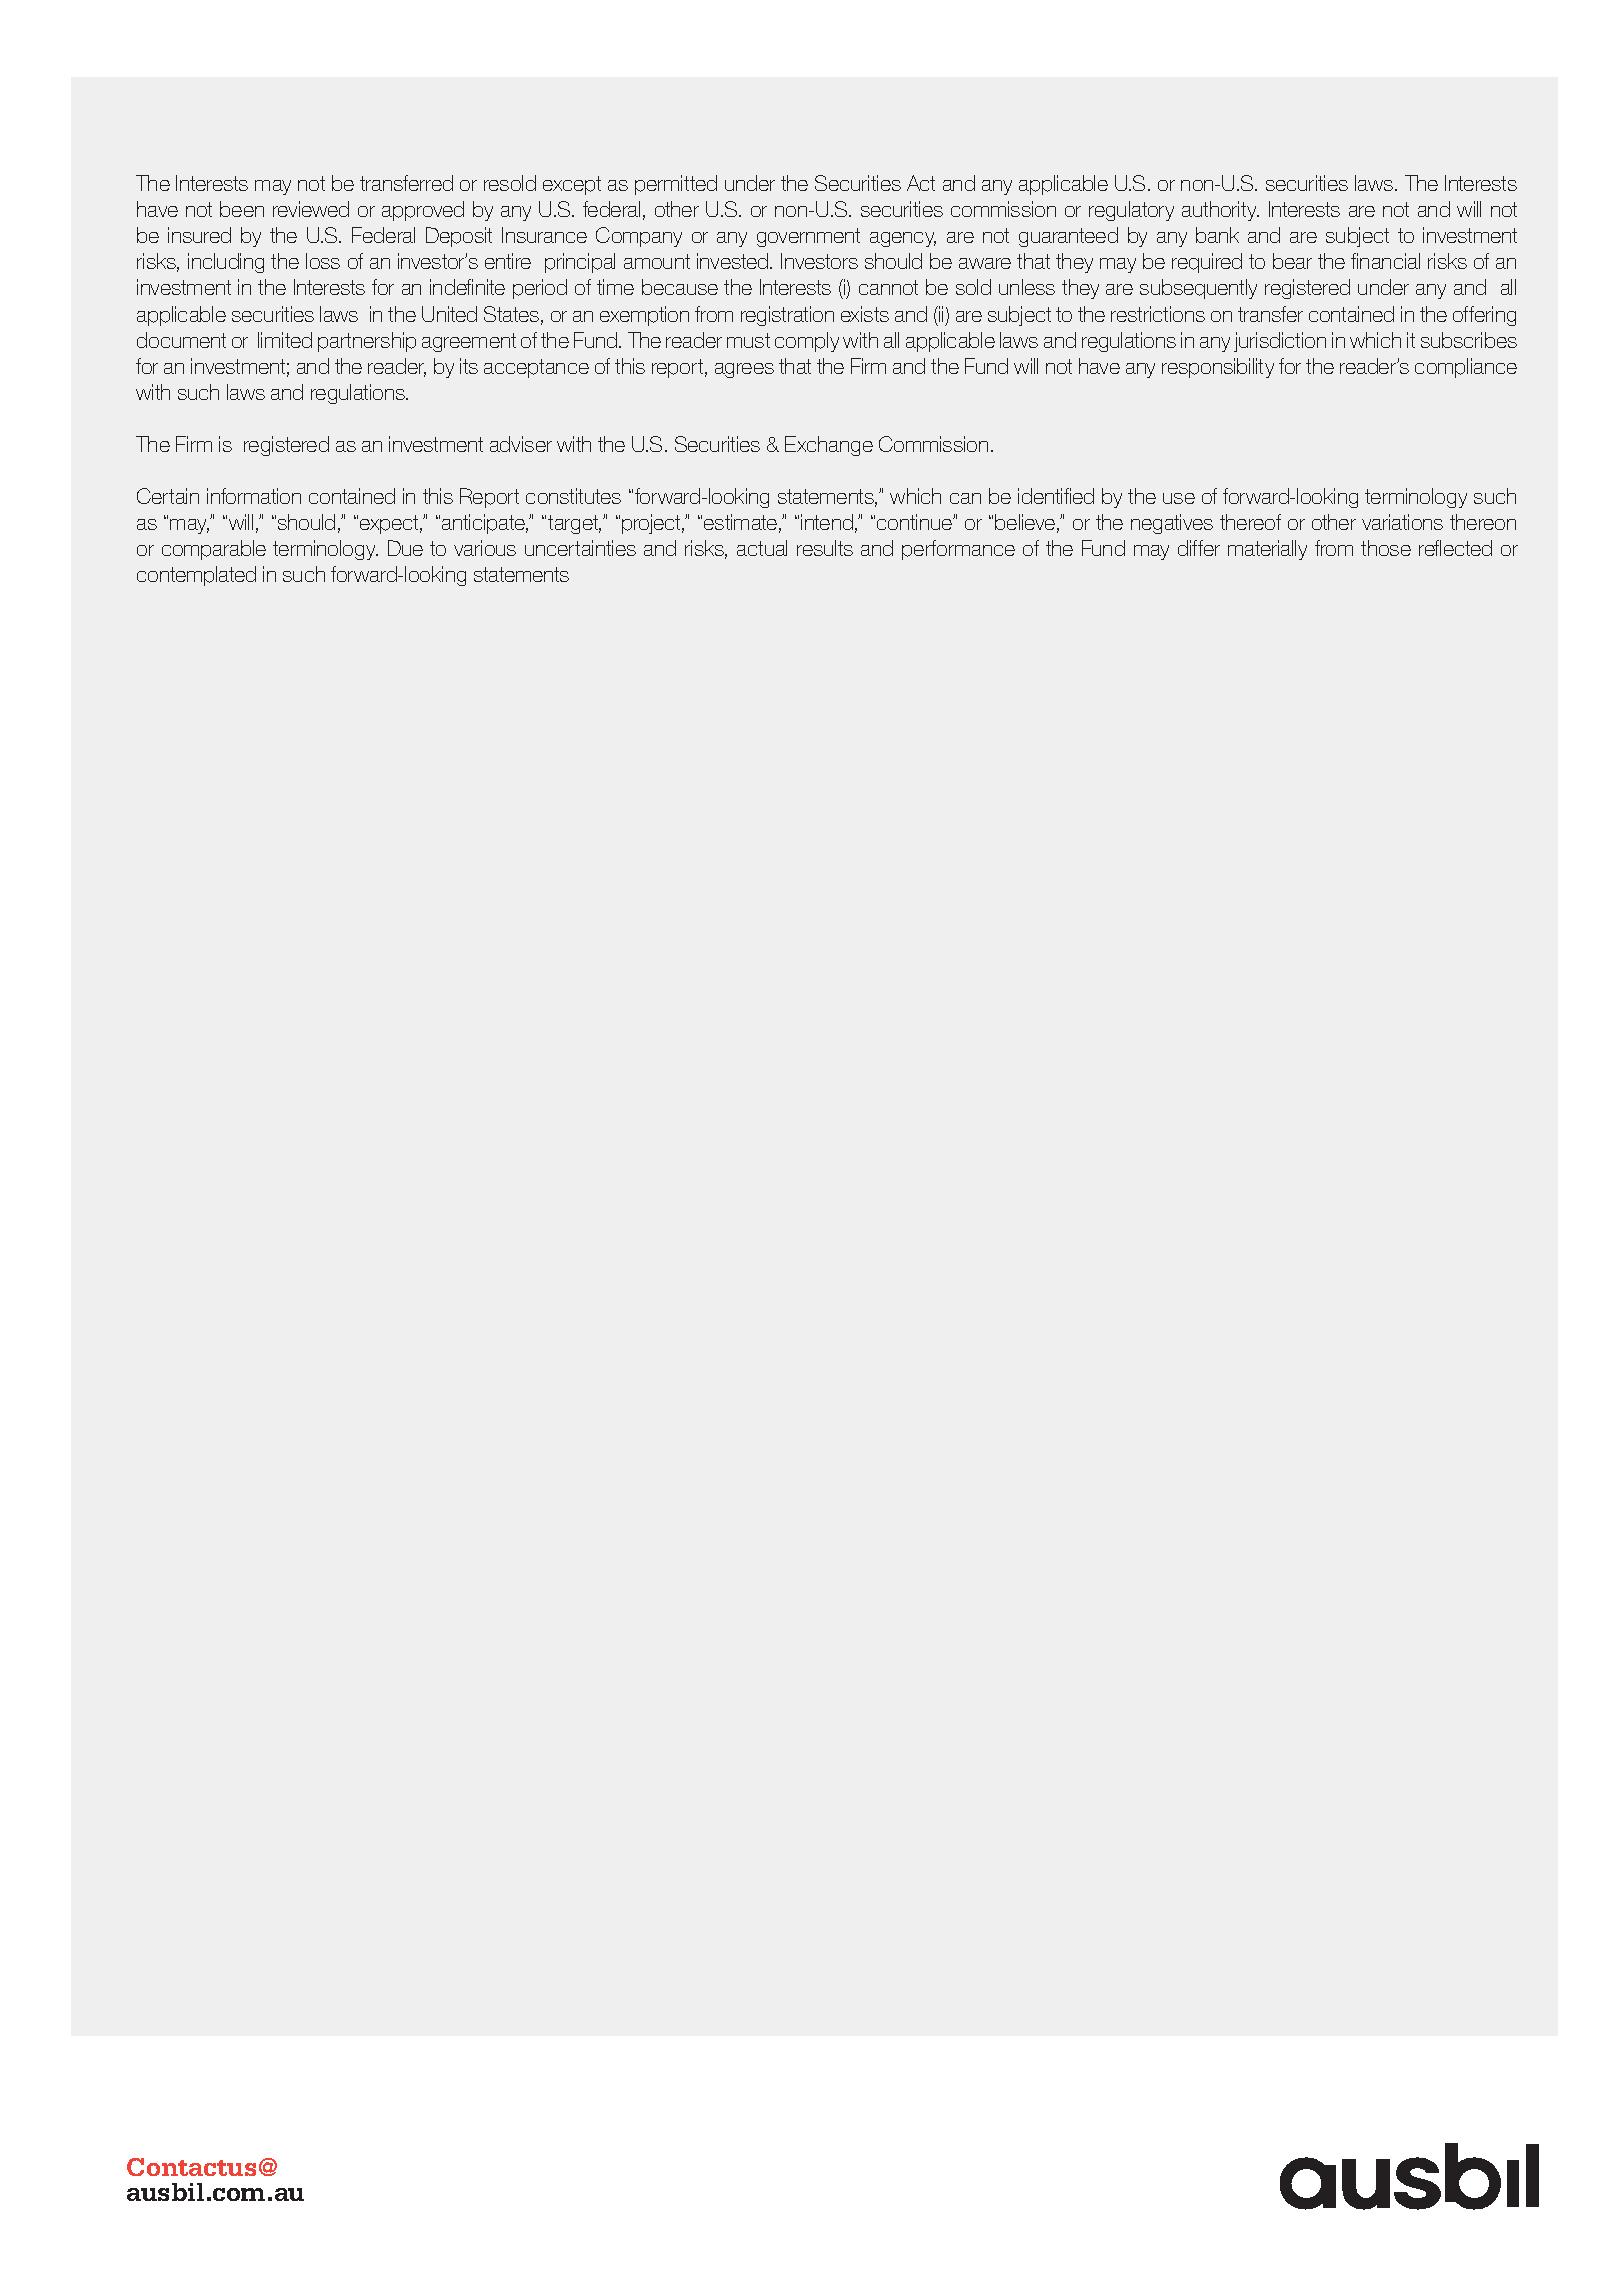 Image resolution: width=1616 pixels, height=2286 pixels. I want to click on identified, so click(1056, 496).
